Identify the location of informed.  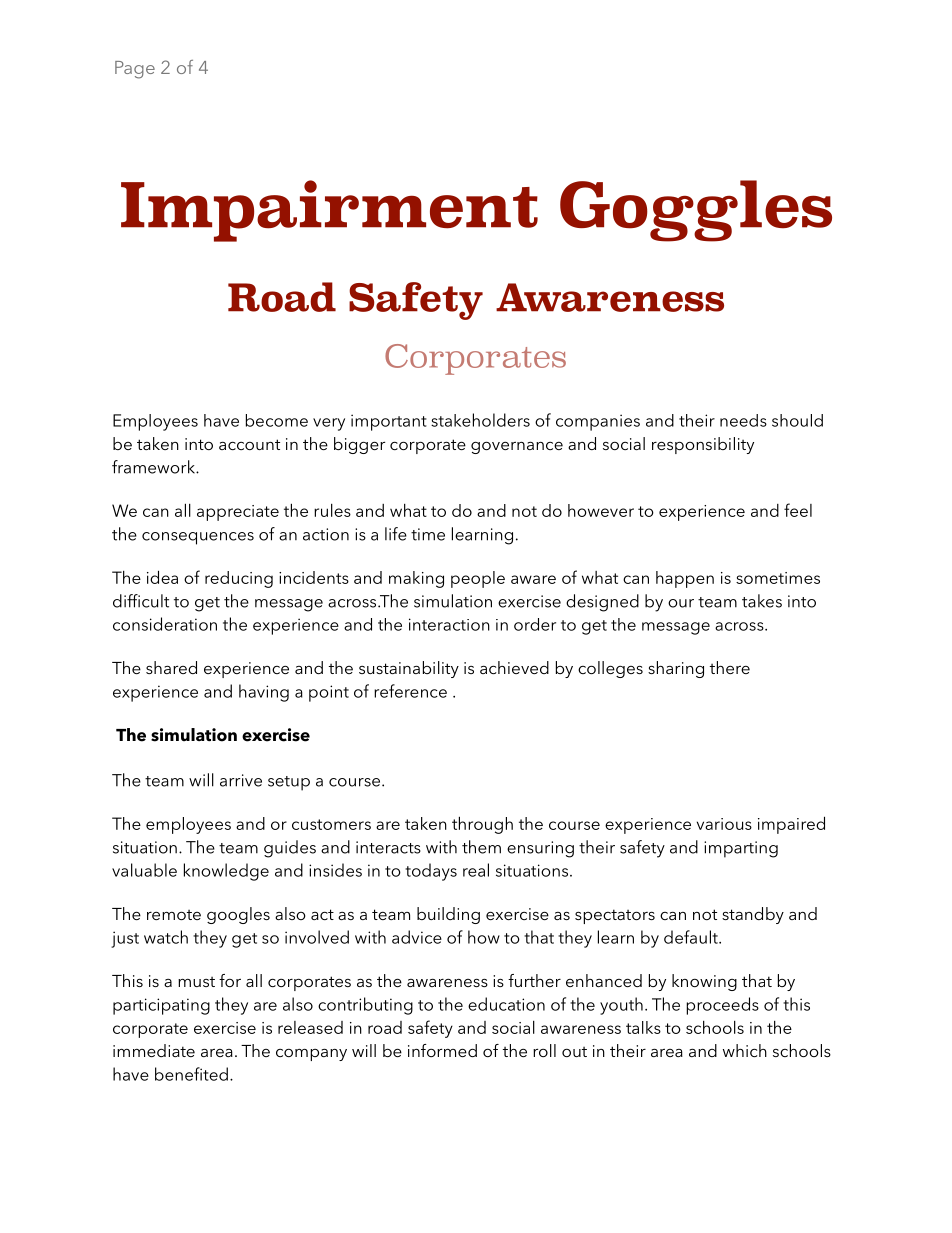
(442, 1050).
